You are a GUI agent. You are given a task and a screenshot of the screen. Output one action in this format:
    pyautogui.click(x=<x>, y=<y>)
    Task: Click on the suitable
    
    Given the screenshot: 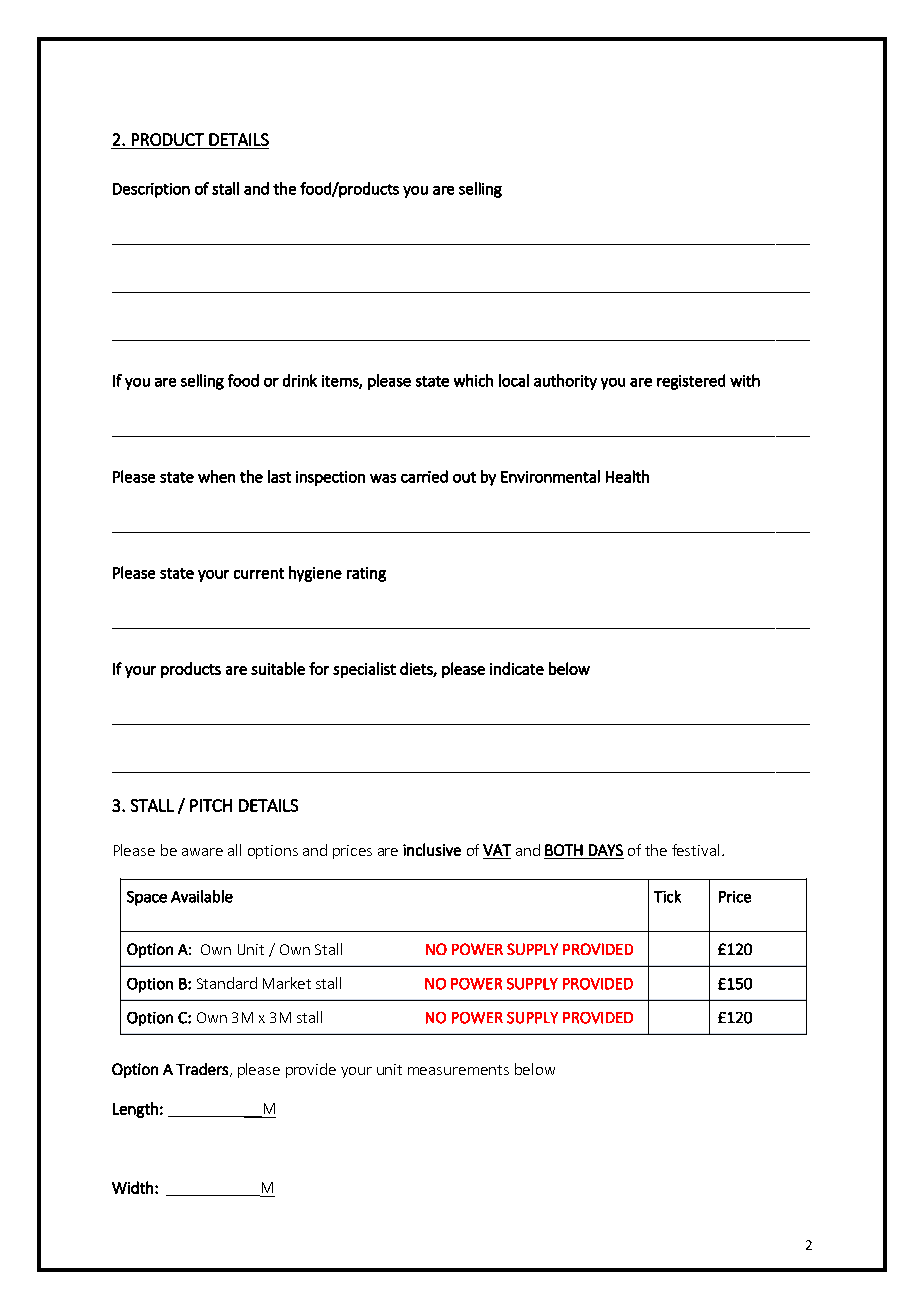 What is the action you would take?
    pyautogui.click(x=278, y=668)
